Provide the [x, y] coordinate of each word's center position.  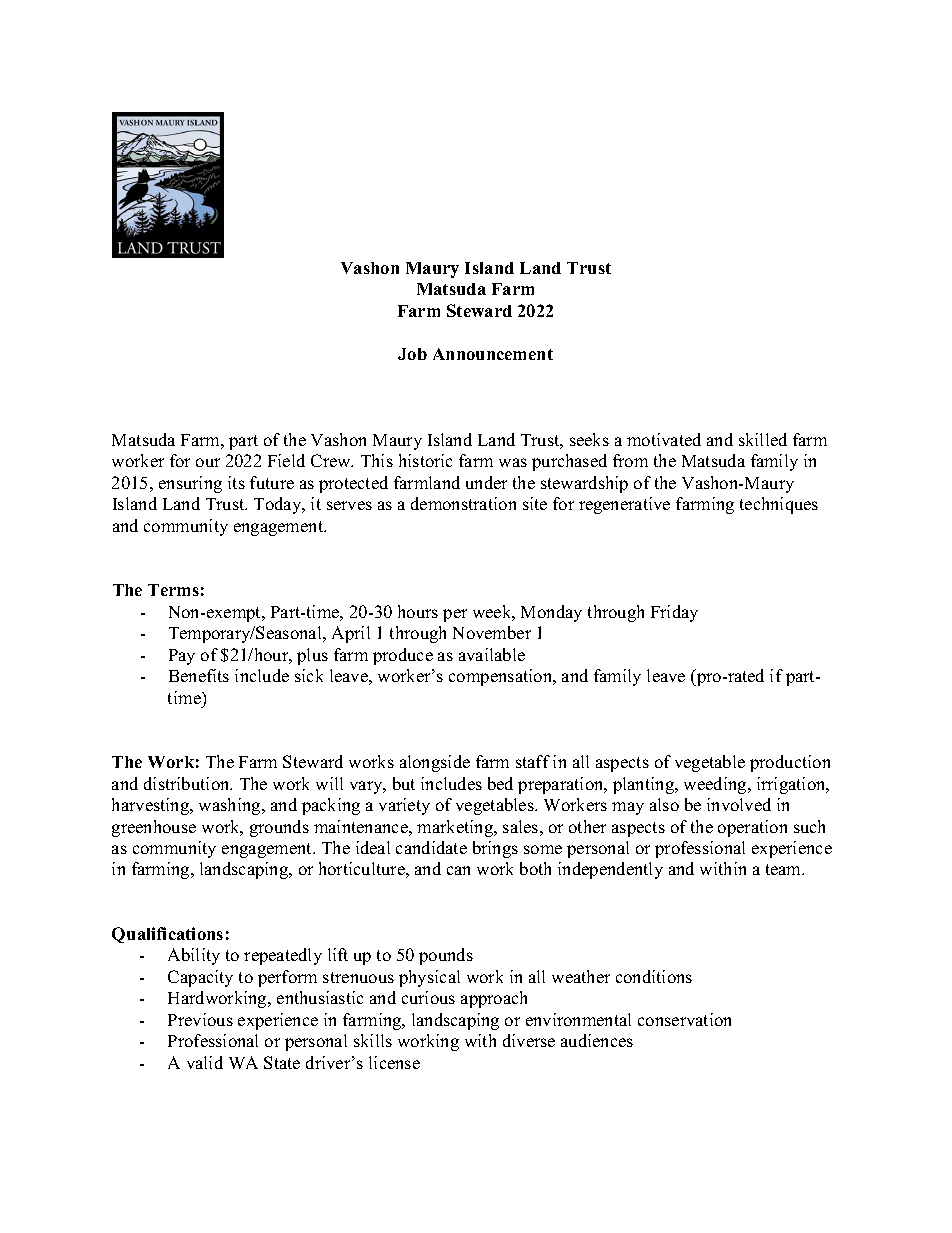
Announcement [493, 354]
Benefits [199, 675]
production [790, 763]
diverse [529, 1040]
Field [286, 460]
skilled [763, 439]
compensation [502, 677]
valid [205, 1062]
